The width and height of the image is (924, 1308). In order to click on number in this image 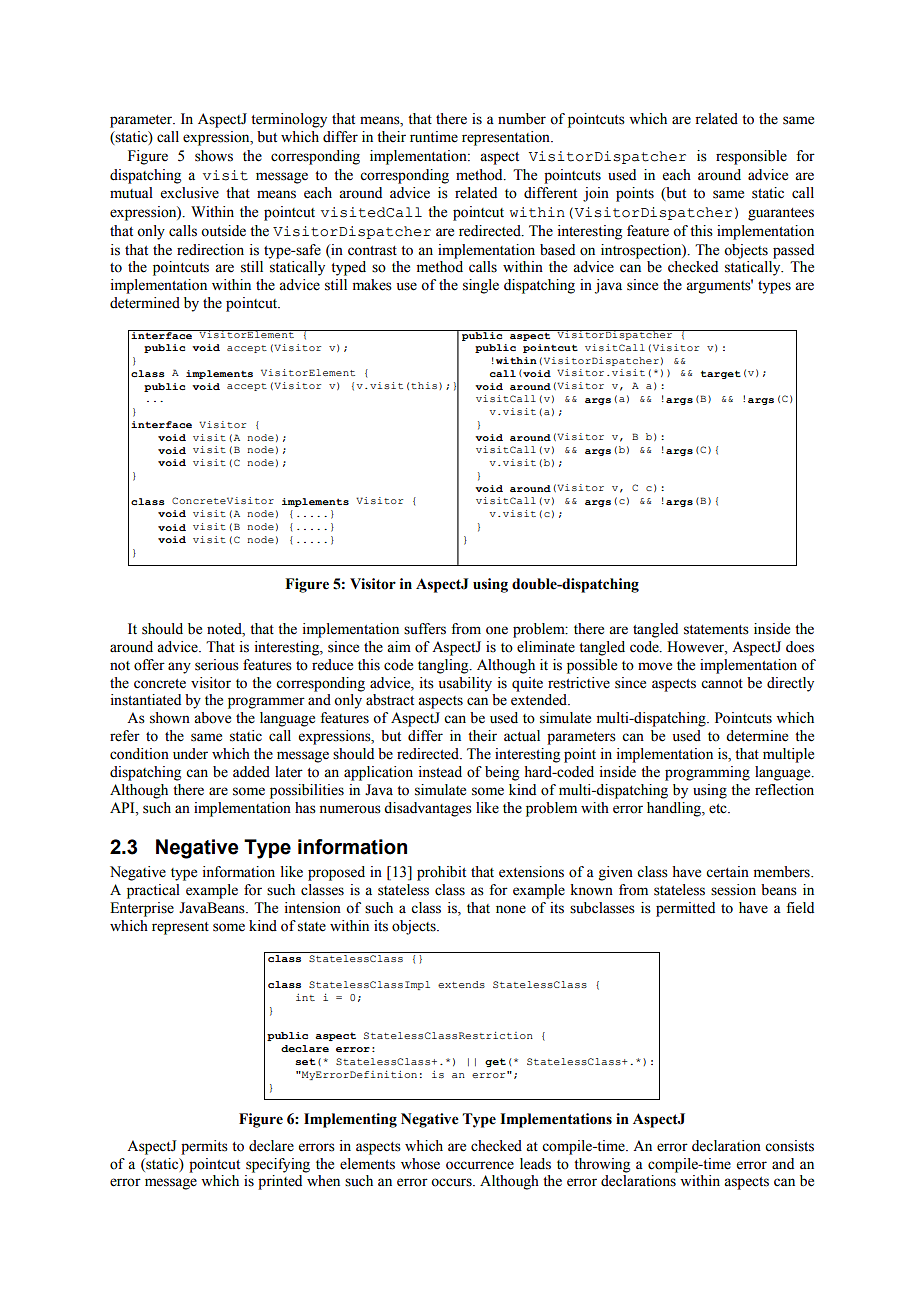, I will do `click(522, 119)`.
